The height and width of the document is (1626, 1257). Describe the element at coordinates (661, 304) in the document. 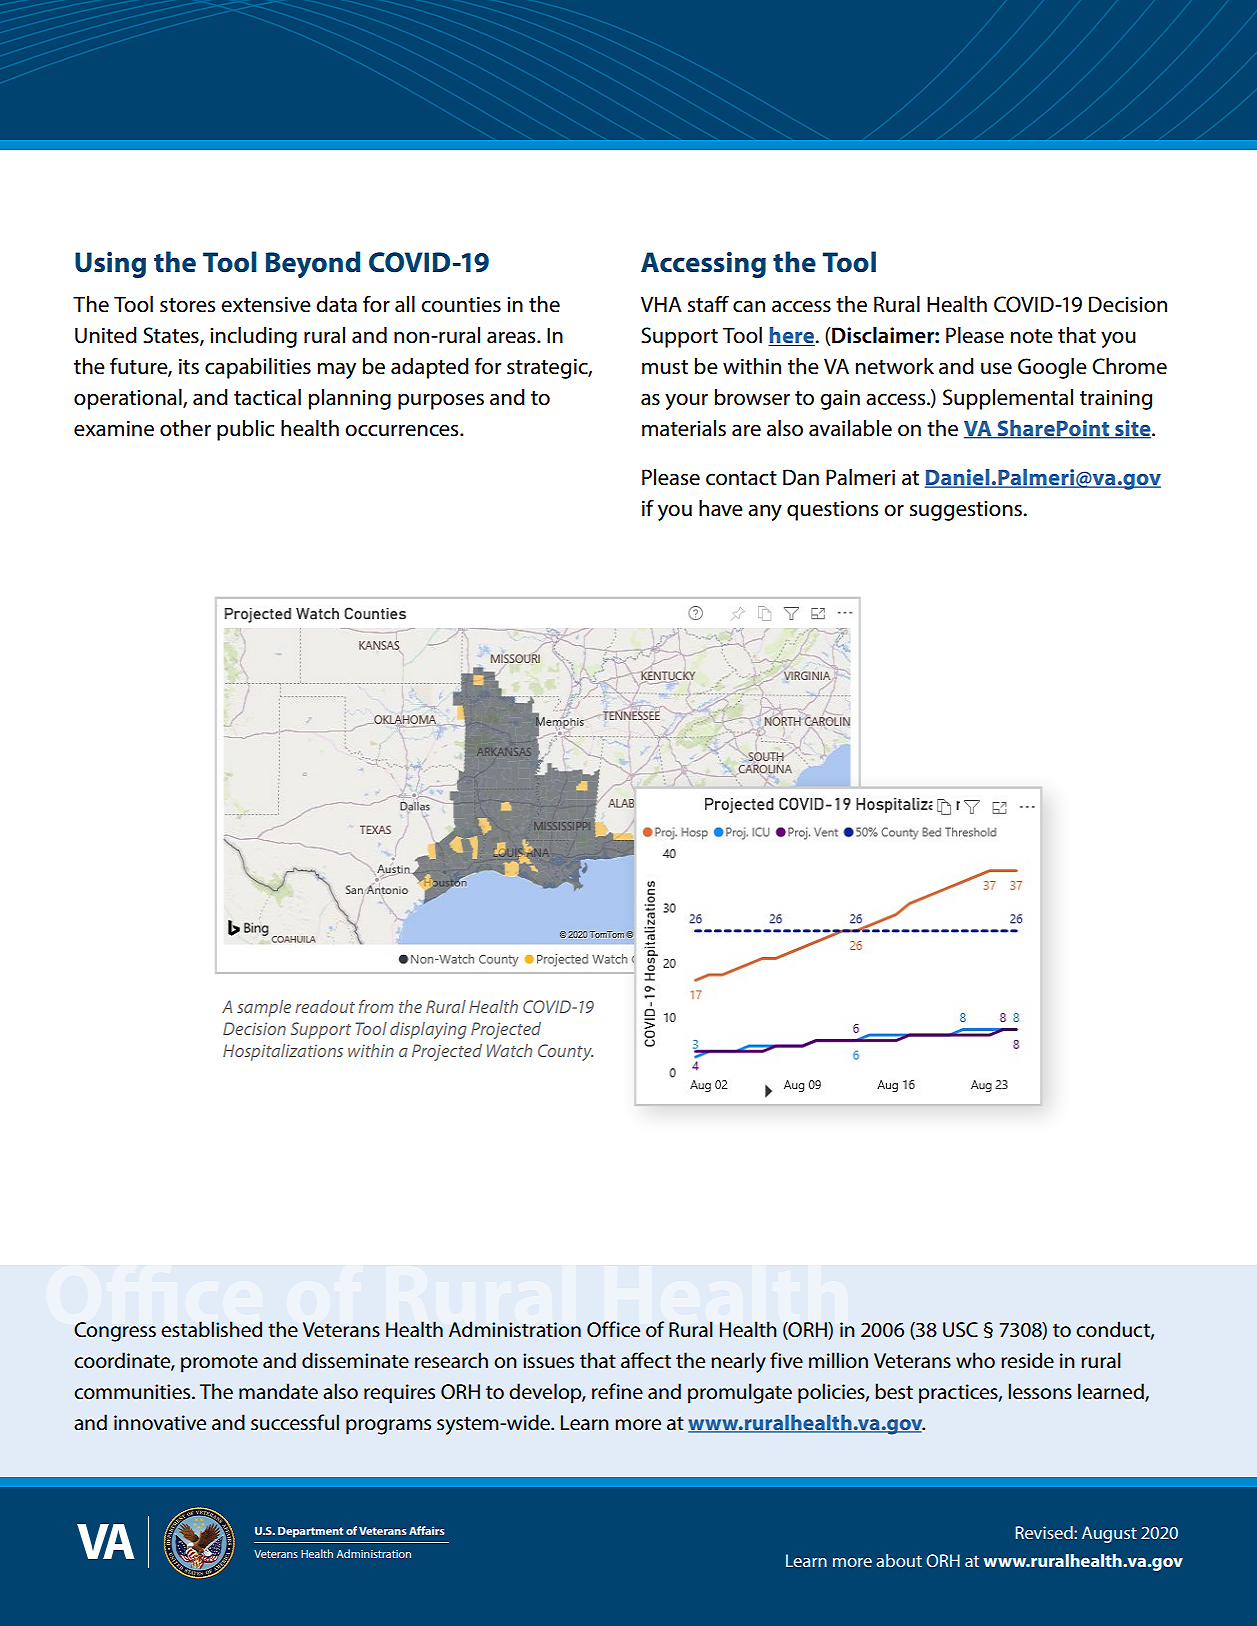

I see `VHA` at that location.
